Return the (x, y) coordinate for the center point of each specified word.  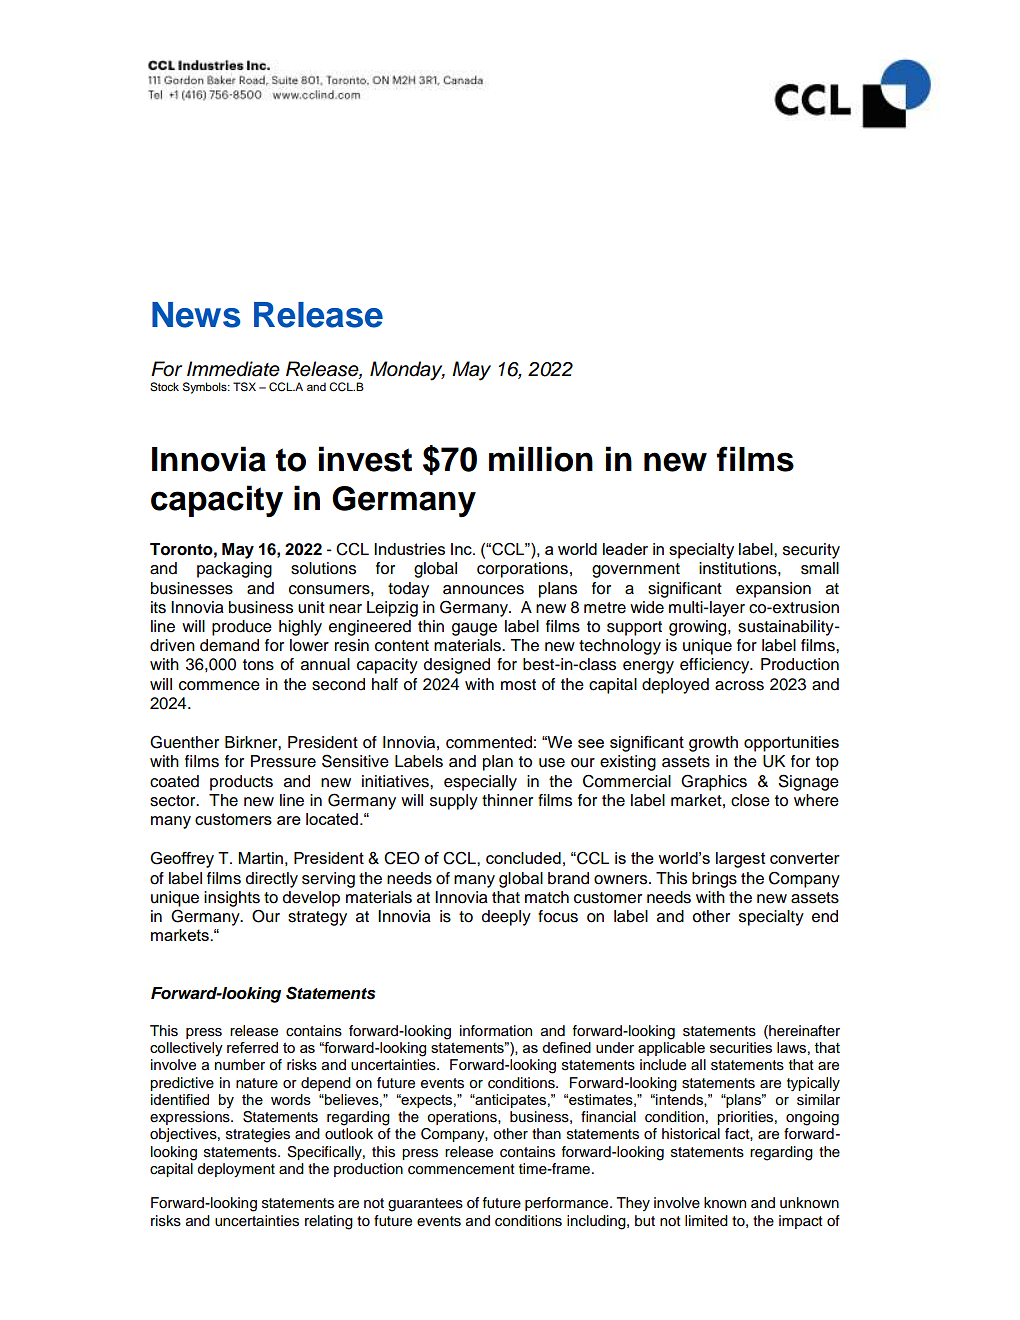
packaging (234, 570)
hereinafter (803, 1031)
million (541, 459)
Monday (407, 371)
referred (252, 1047)
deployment (236, 1170)
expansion (773, 590)
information (496, 1030)
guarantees (425, 1205)
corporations (522, 570)
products (241, 783)
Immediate (233, 369)
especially (480, 783)
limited (706, 1221)
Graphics (714, 782)
